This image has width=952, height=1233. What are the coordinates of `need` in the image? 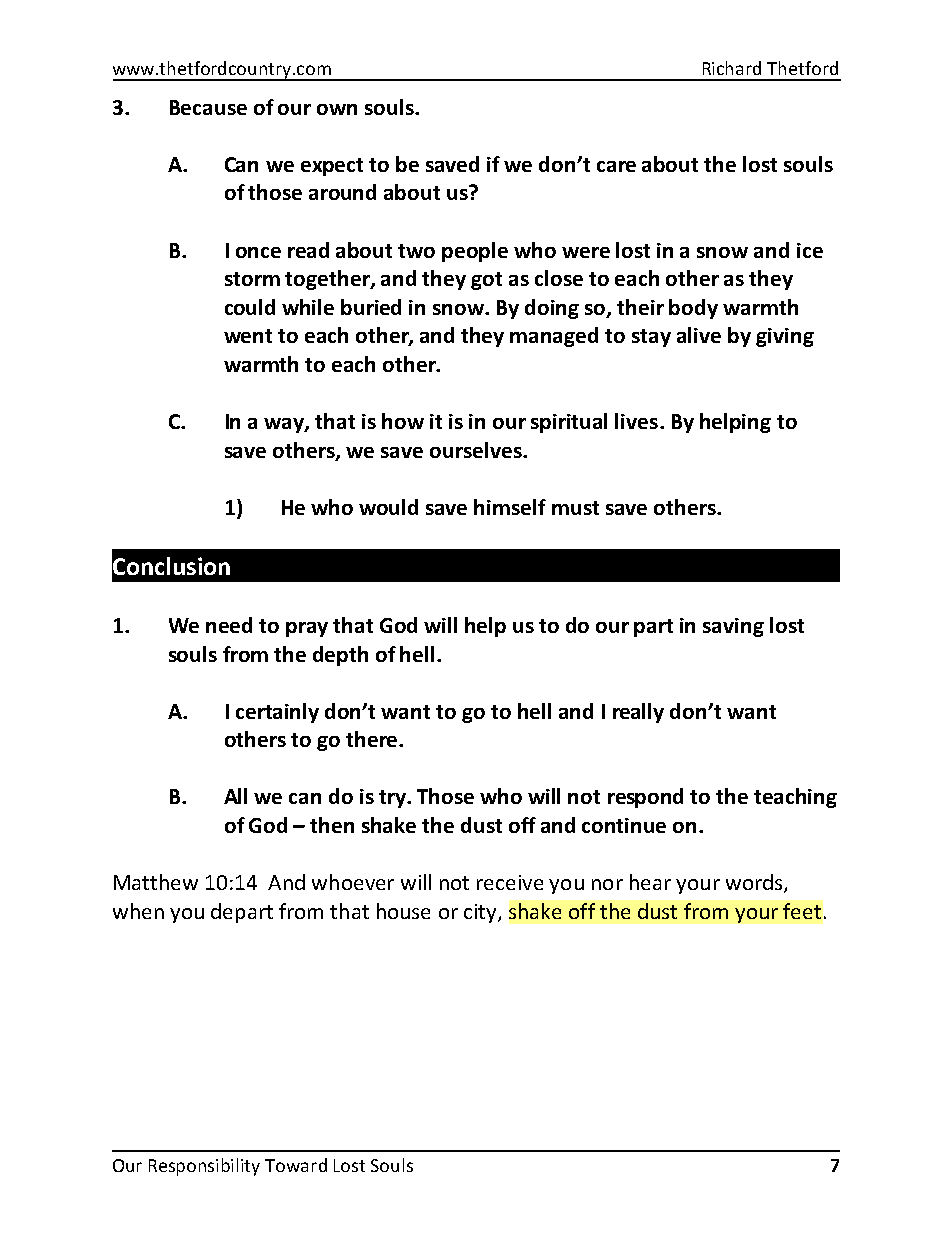 It's located at (229, 625).
